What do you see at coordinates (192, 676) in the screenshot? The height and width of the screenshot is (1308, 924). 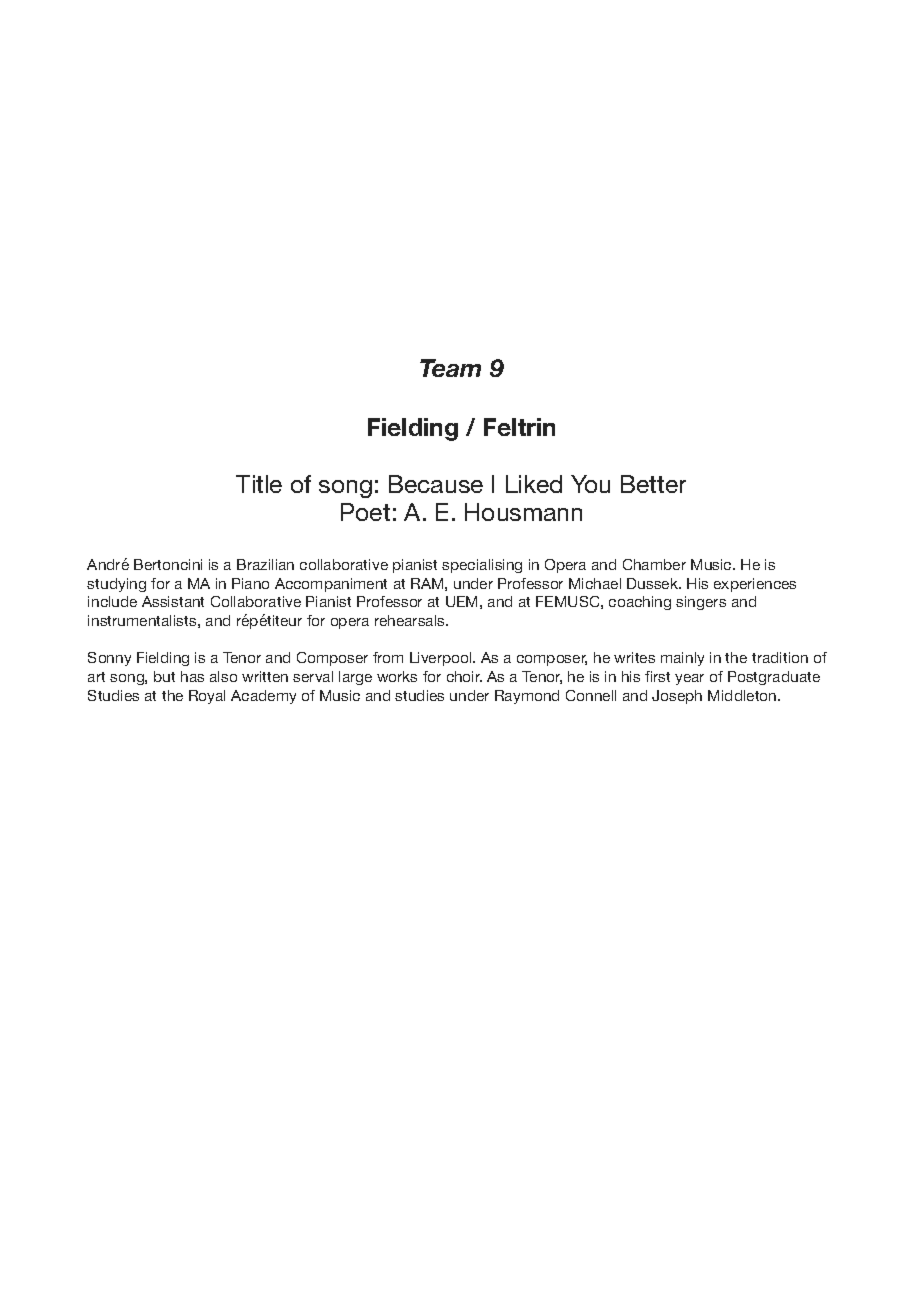 I see `has` at bounding box center [192, 676].
